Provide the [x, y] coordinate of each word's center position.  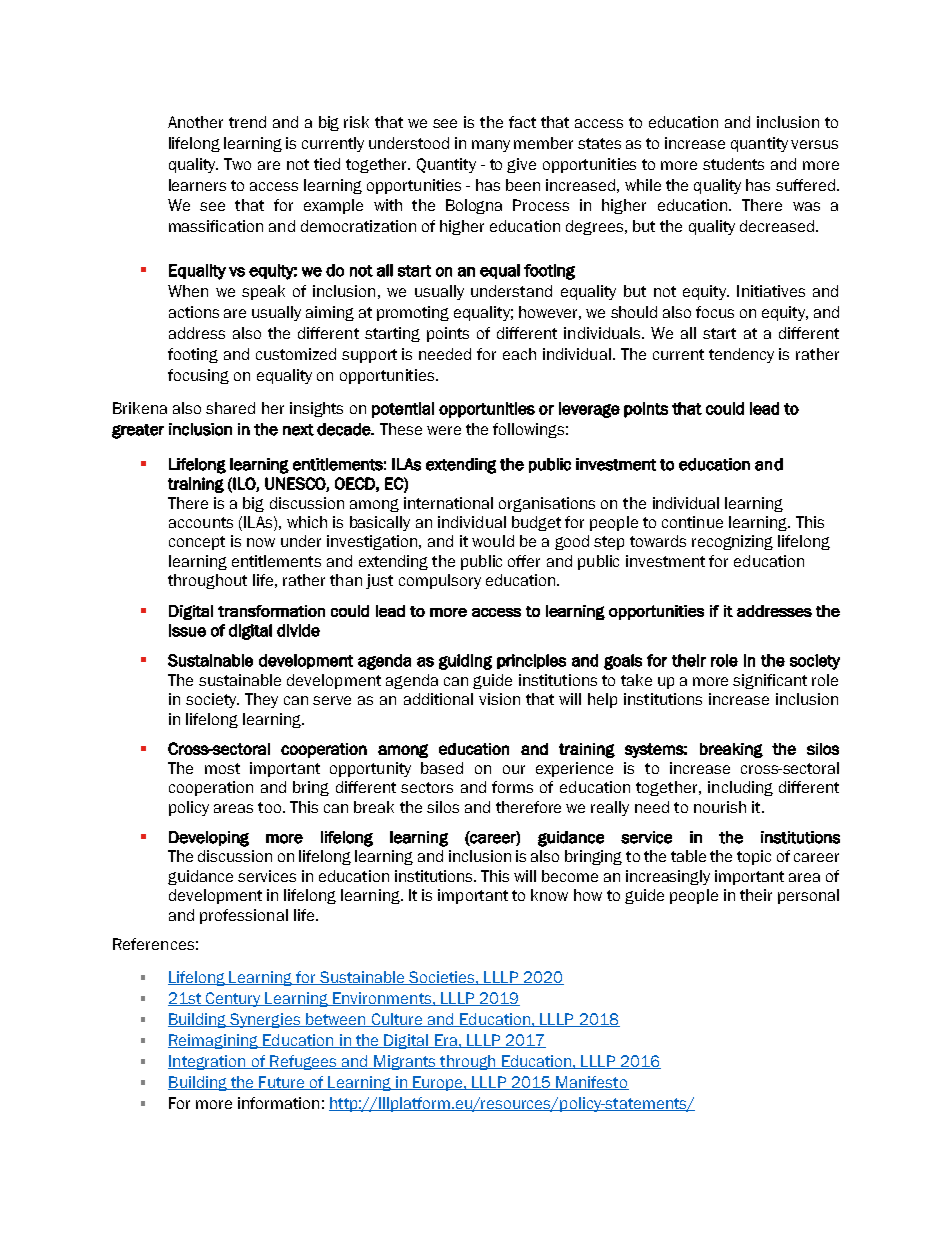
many [491, 146]
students [733, 164]
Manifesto [591, 1083]
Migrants [405, 1062]
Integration [208, 1062]
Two [237, 164]
